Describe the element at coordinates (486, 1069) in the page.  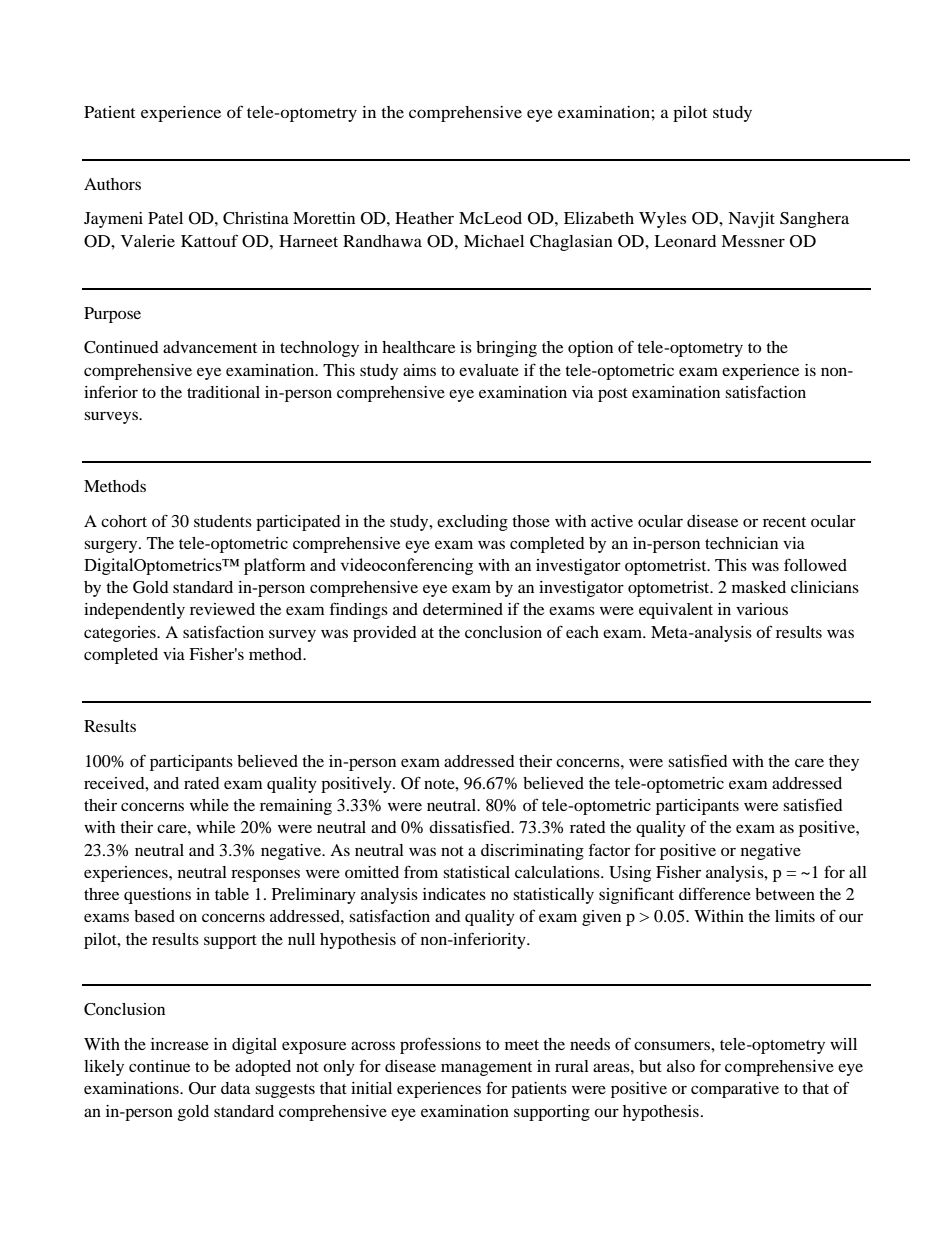
I see `management` at that location.
